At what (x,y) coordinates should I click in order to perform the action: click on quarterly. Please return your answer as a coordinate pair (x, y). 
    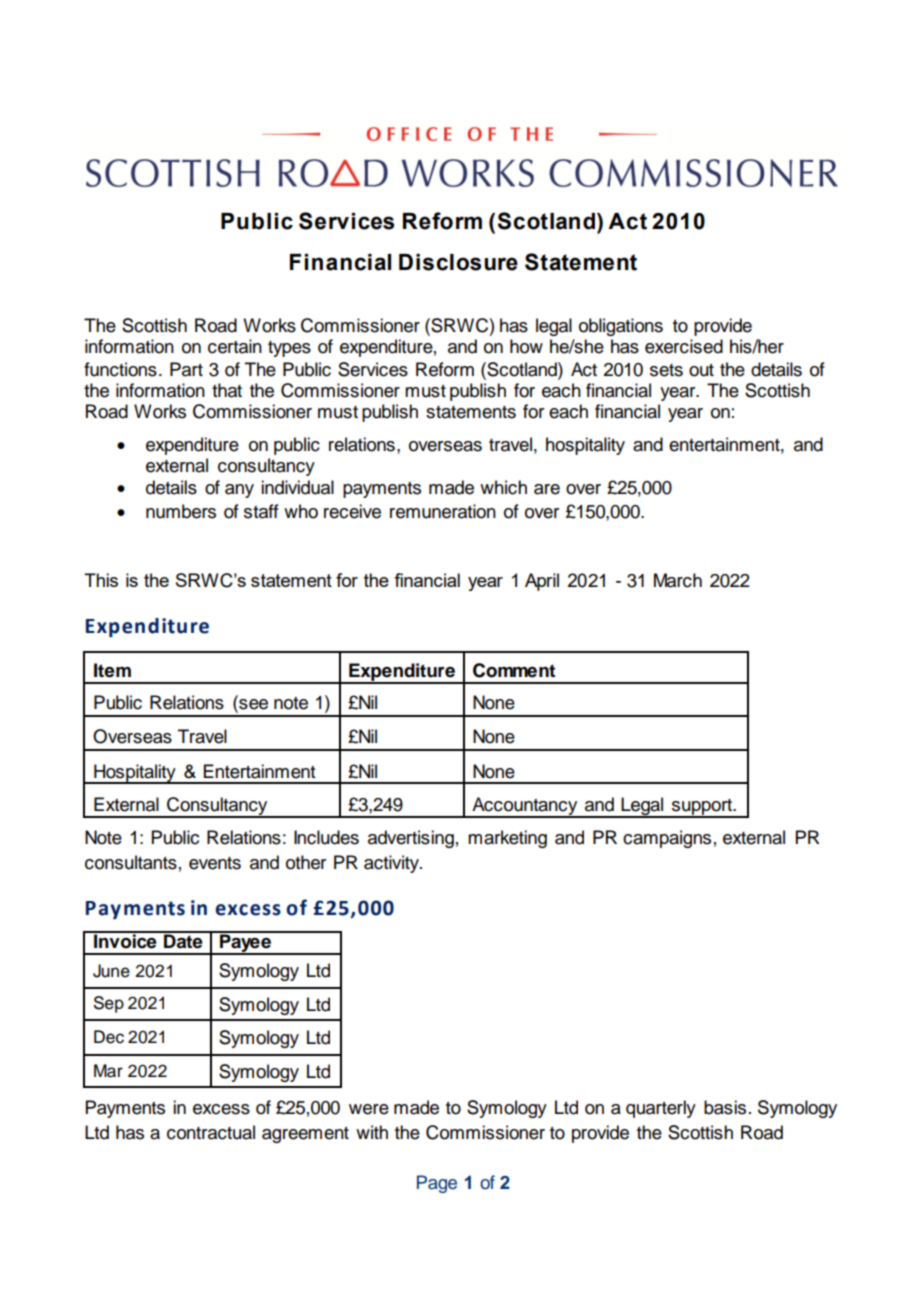
    Looking at the image, I should click on (661, 1109).
